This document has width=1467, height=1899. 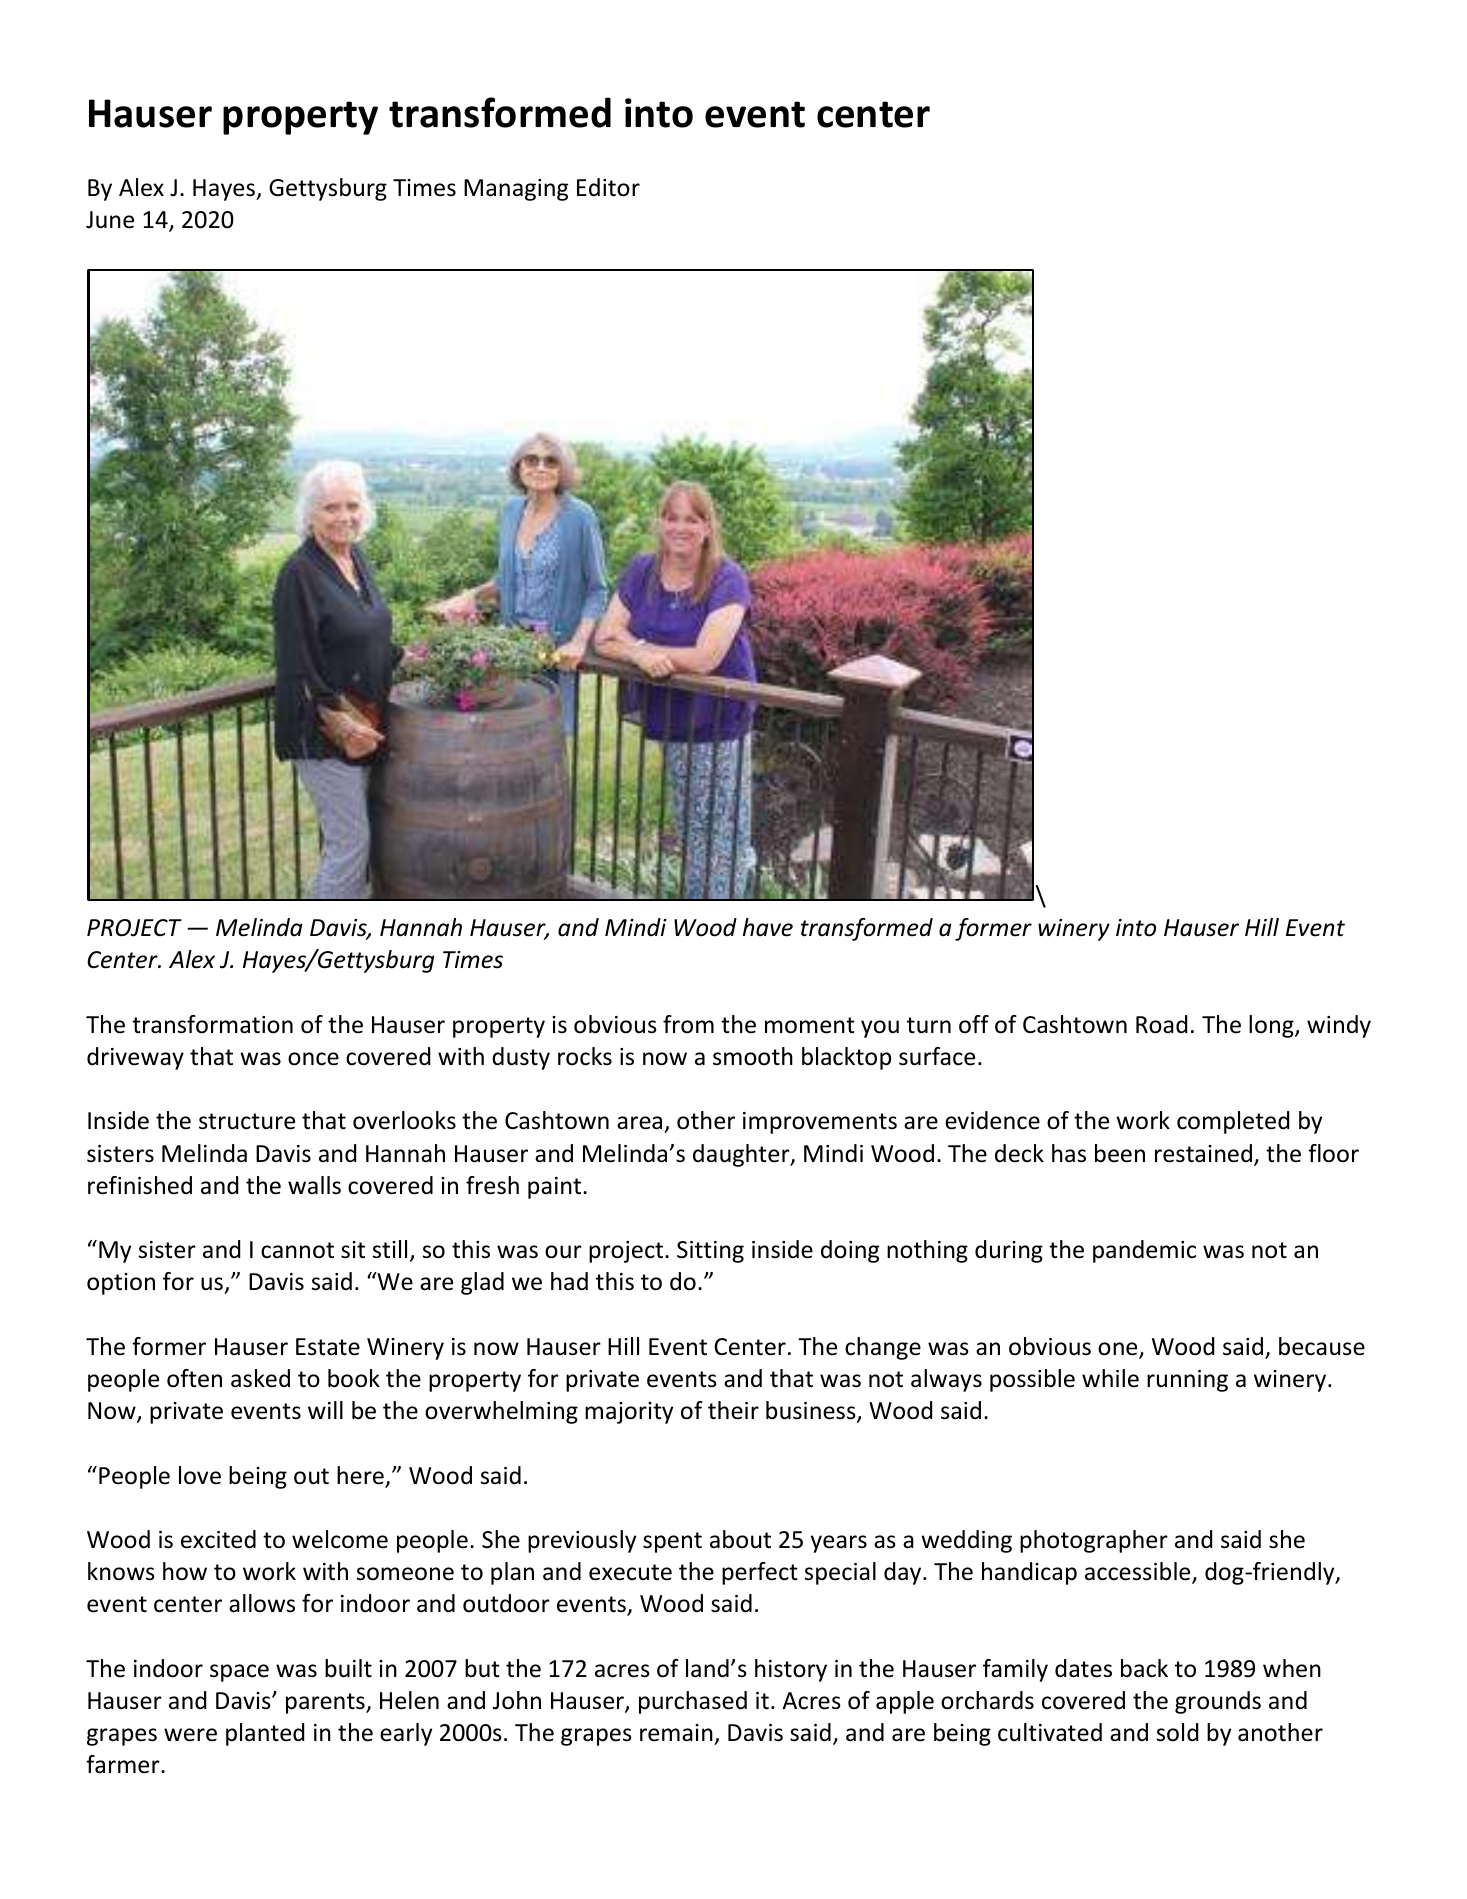 What do you see at coordinates (733, 1410) in the document?
I see `their` at bounding box center [733, 1410].
